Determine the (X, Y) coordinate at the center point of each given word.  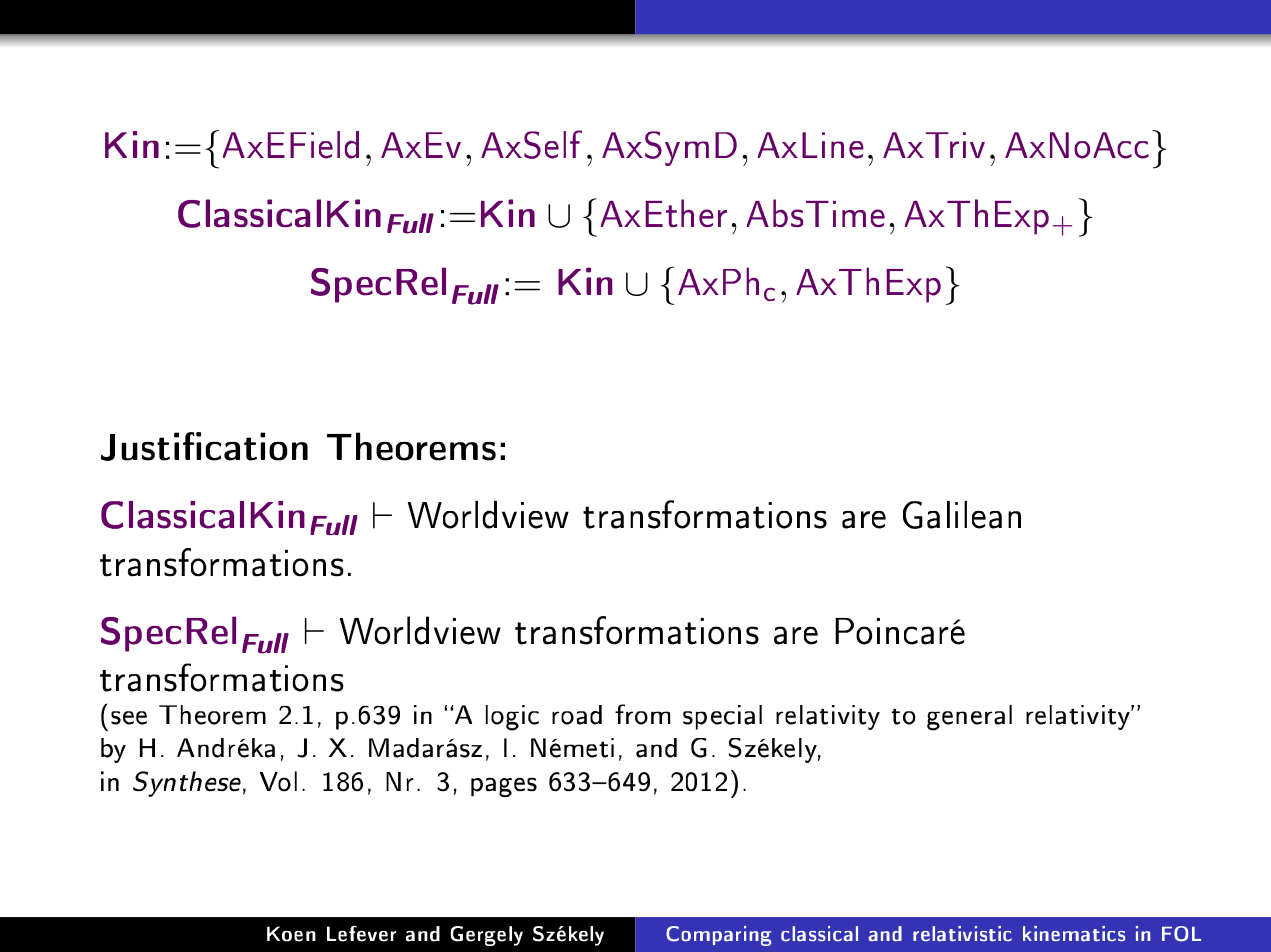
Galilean (962, 515)
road (577, 715)
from (643, 714)
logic (512, 718)
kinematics (1074, 933)
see (129, 718)
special (722, 717)
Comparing (718, 936)
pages (504, 787)
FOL (1181, 933)
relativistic (962, 933)
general (969, 718)
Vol (278, 781)
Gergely (487, 936)
